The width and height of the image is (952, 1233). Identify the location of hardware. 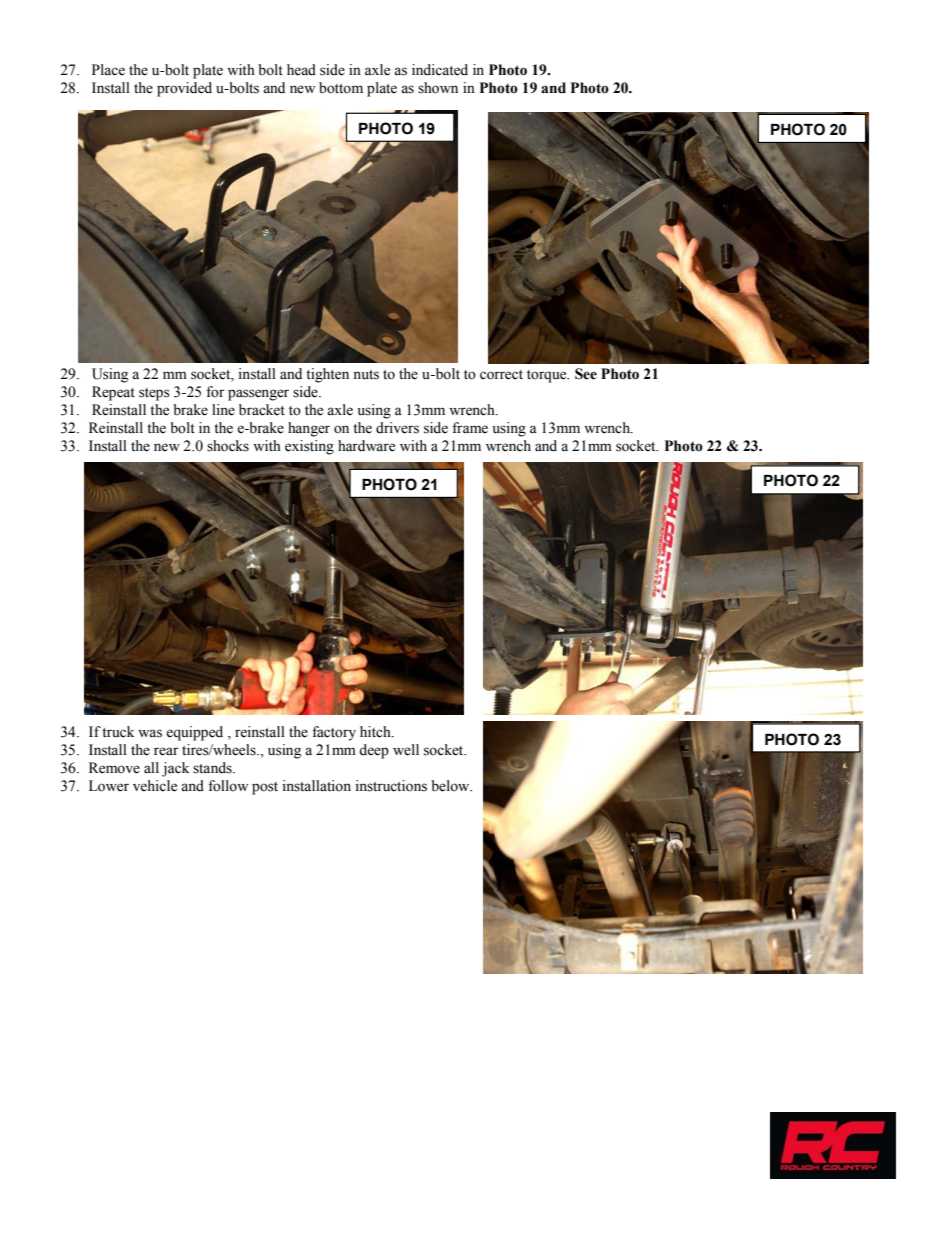
(366, 446).
